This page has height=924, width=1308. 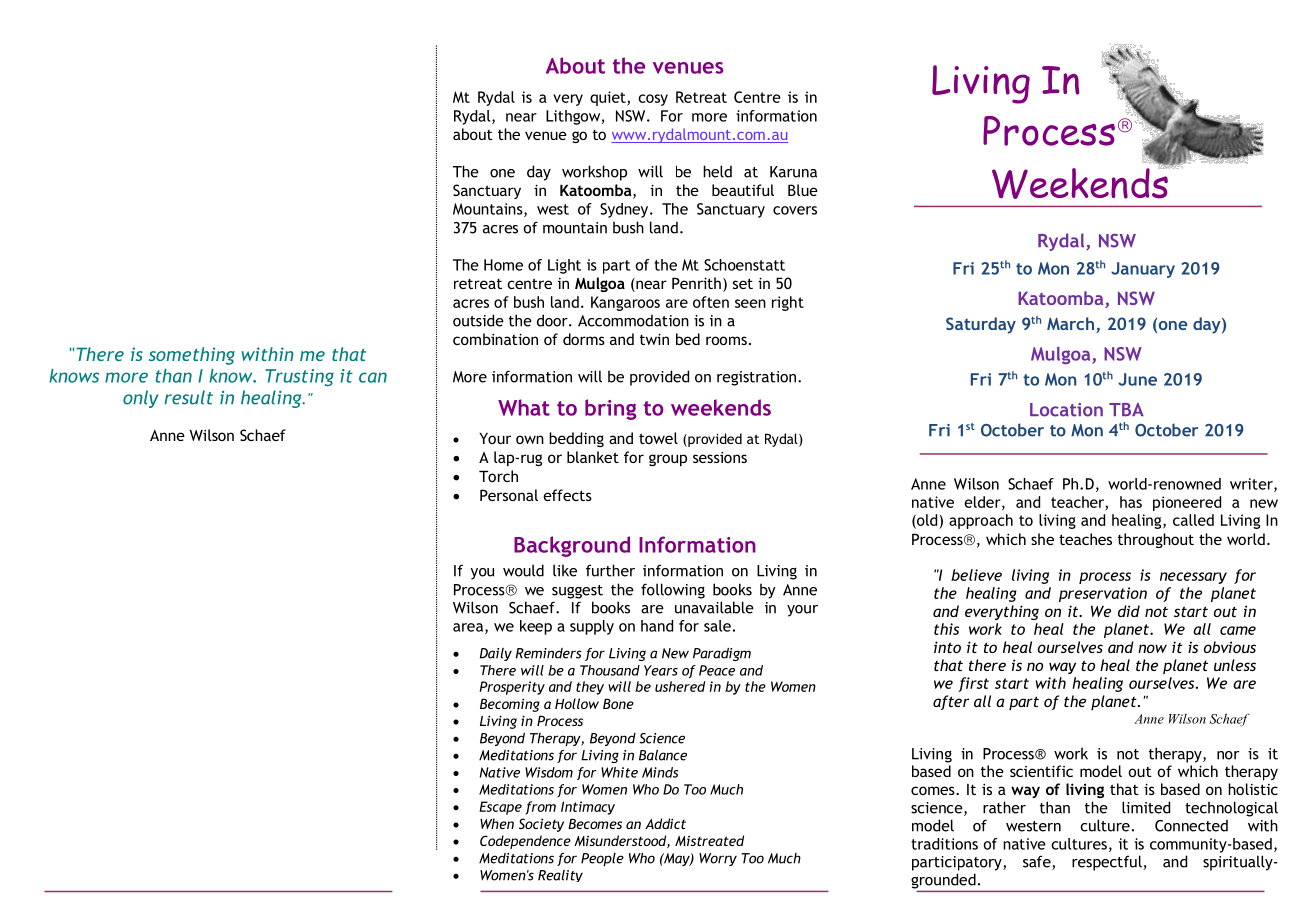 I want to click on When, so click(x=497, y=823).
